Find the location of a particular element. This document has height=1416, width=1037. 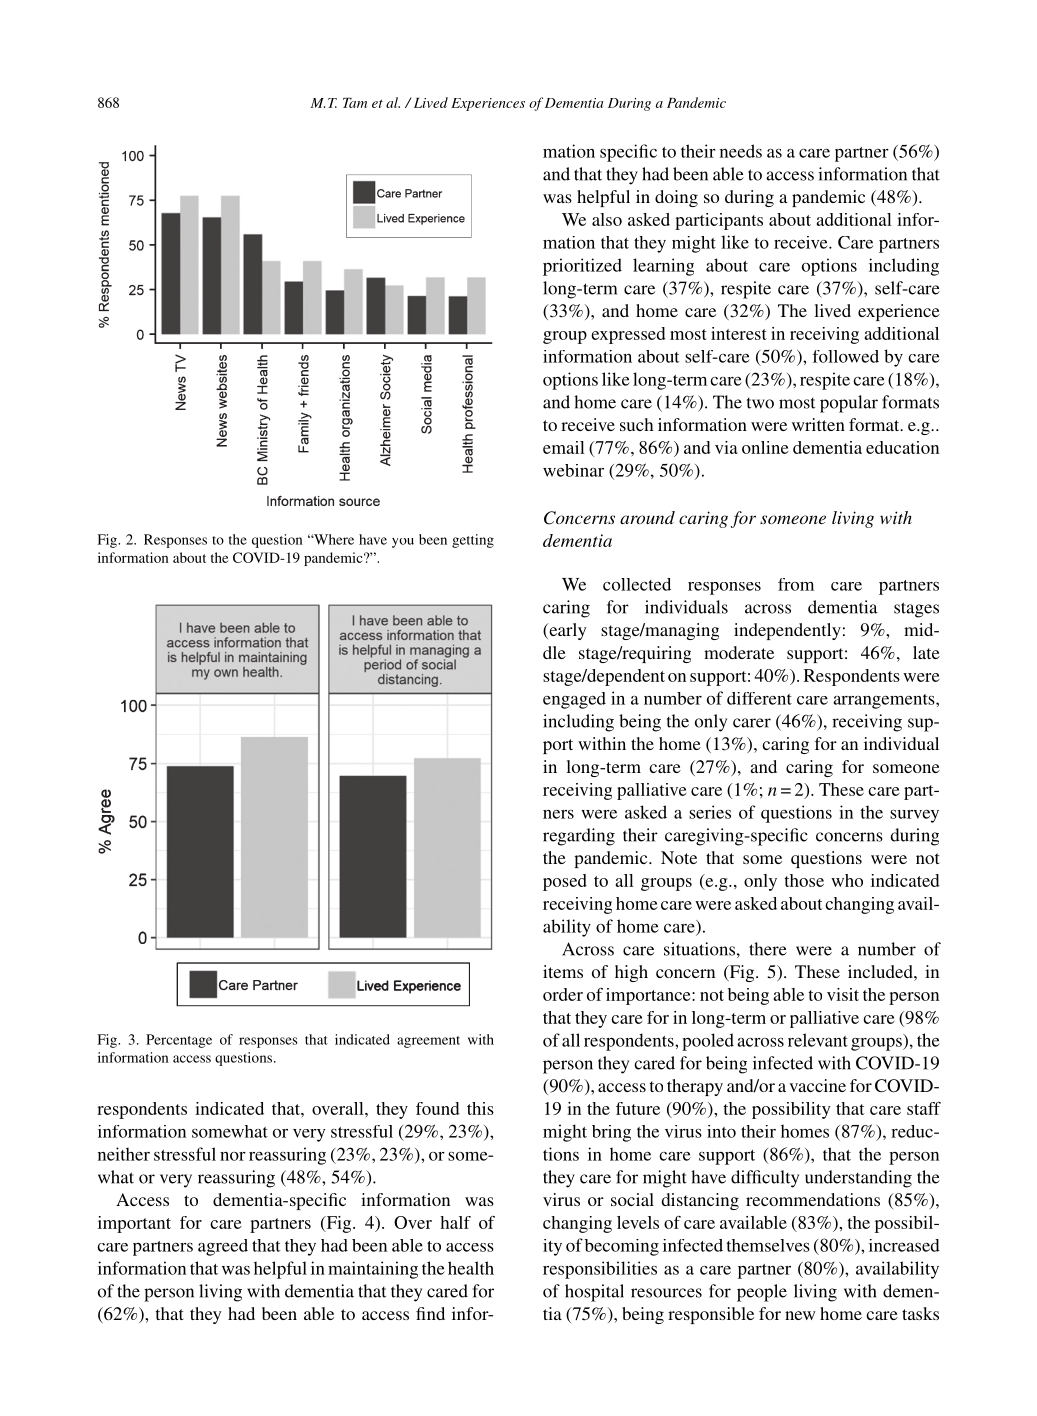

needs is located at coordinates (741, 151).
